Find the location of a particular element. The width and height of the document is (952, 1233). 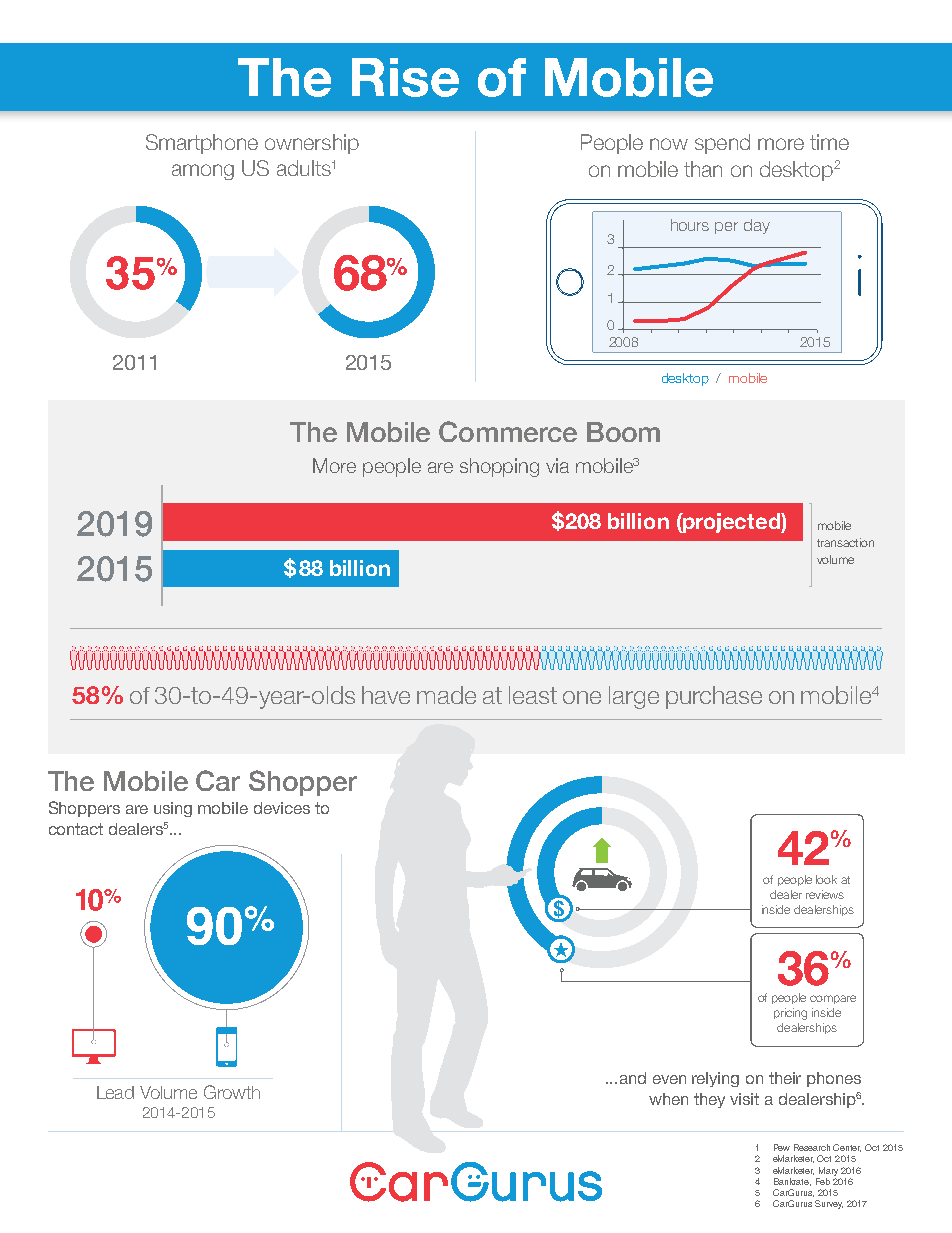

Rise is located at coordinates (405, 77).
